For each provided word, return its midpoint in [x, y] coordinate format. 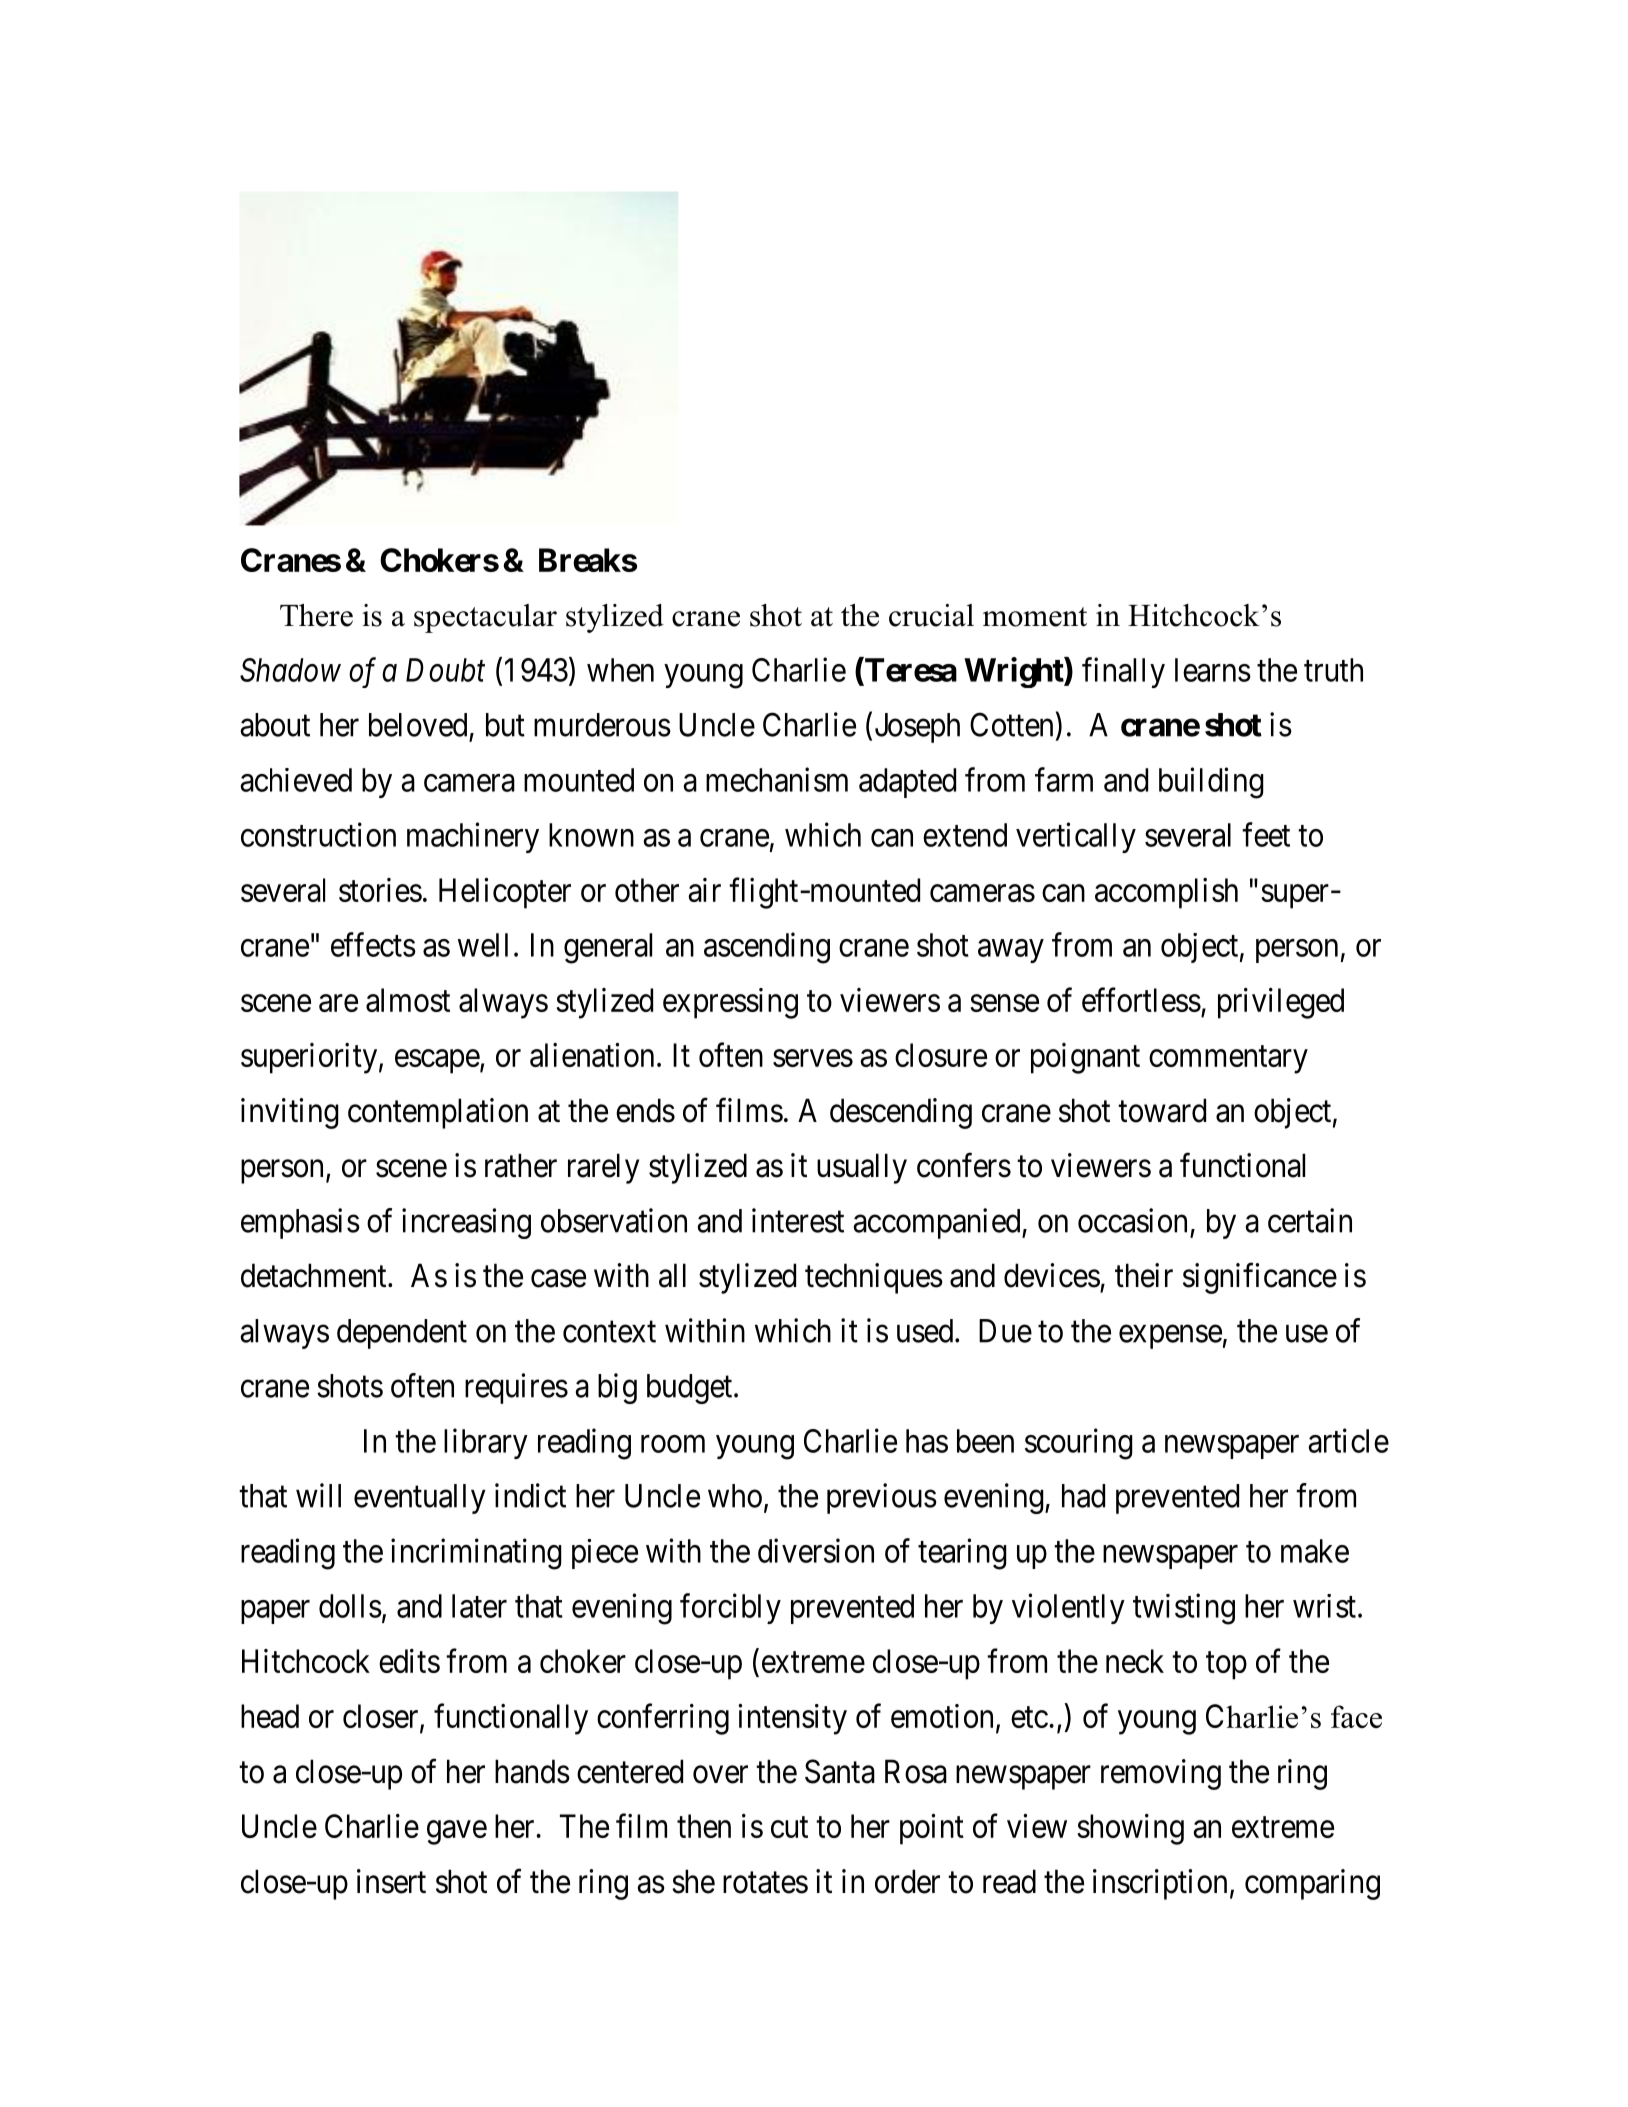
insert [391, 1881]
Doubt [445, 670]
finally [1123, 672]
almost [408, 1000]
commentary [1228, 1060]
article [1348, 1440]
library [486, 1443]
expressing [730, 1003]
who [735, 1496]
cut [789, 1827]
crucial [931, 615]
